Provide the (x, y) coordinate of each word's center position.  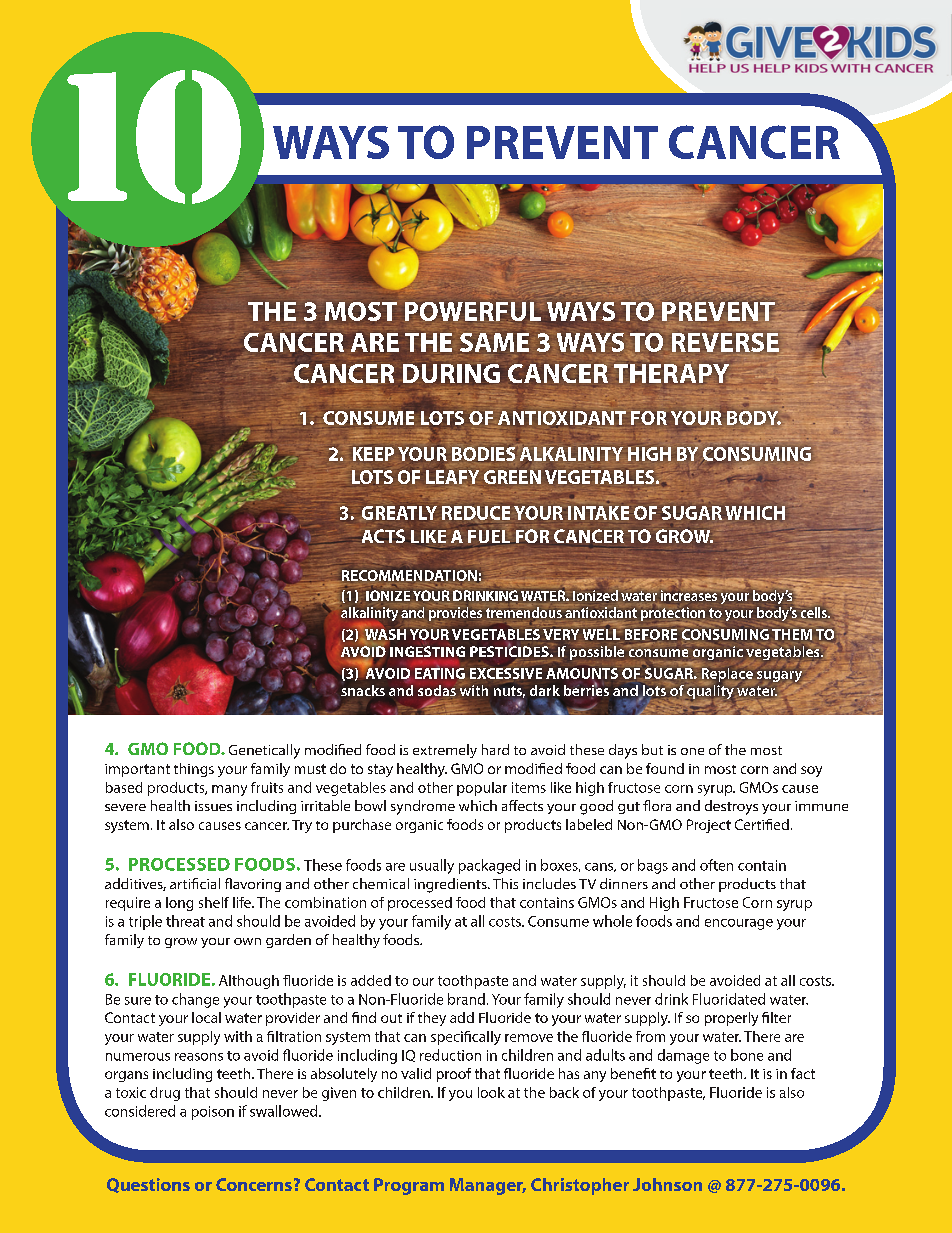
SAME (494, 342)
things (194, 770)
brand (466, 999)
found (665, 768)
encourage (739, 924)
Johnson (667, 1184)
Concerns (254, 1184)
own (247, 941)
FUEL (489, 537)
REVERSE (725, 342)
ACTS (383, 536)
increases (689, 595)
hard (495, 749)
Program (409, 1186)
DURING (451, 373)
